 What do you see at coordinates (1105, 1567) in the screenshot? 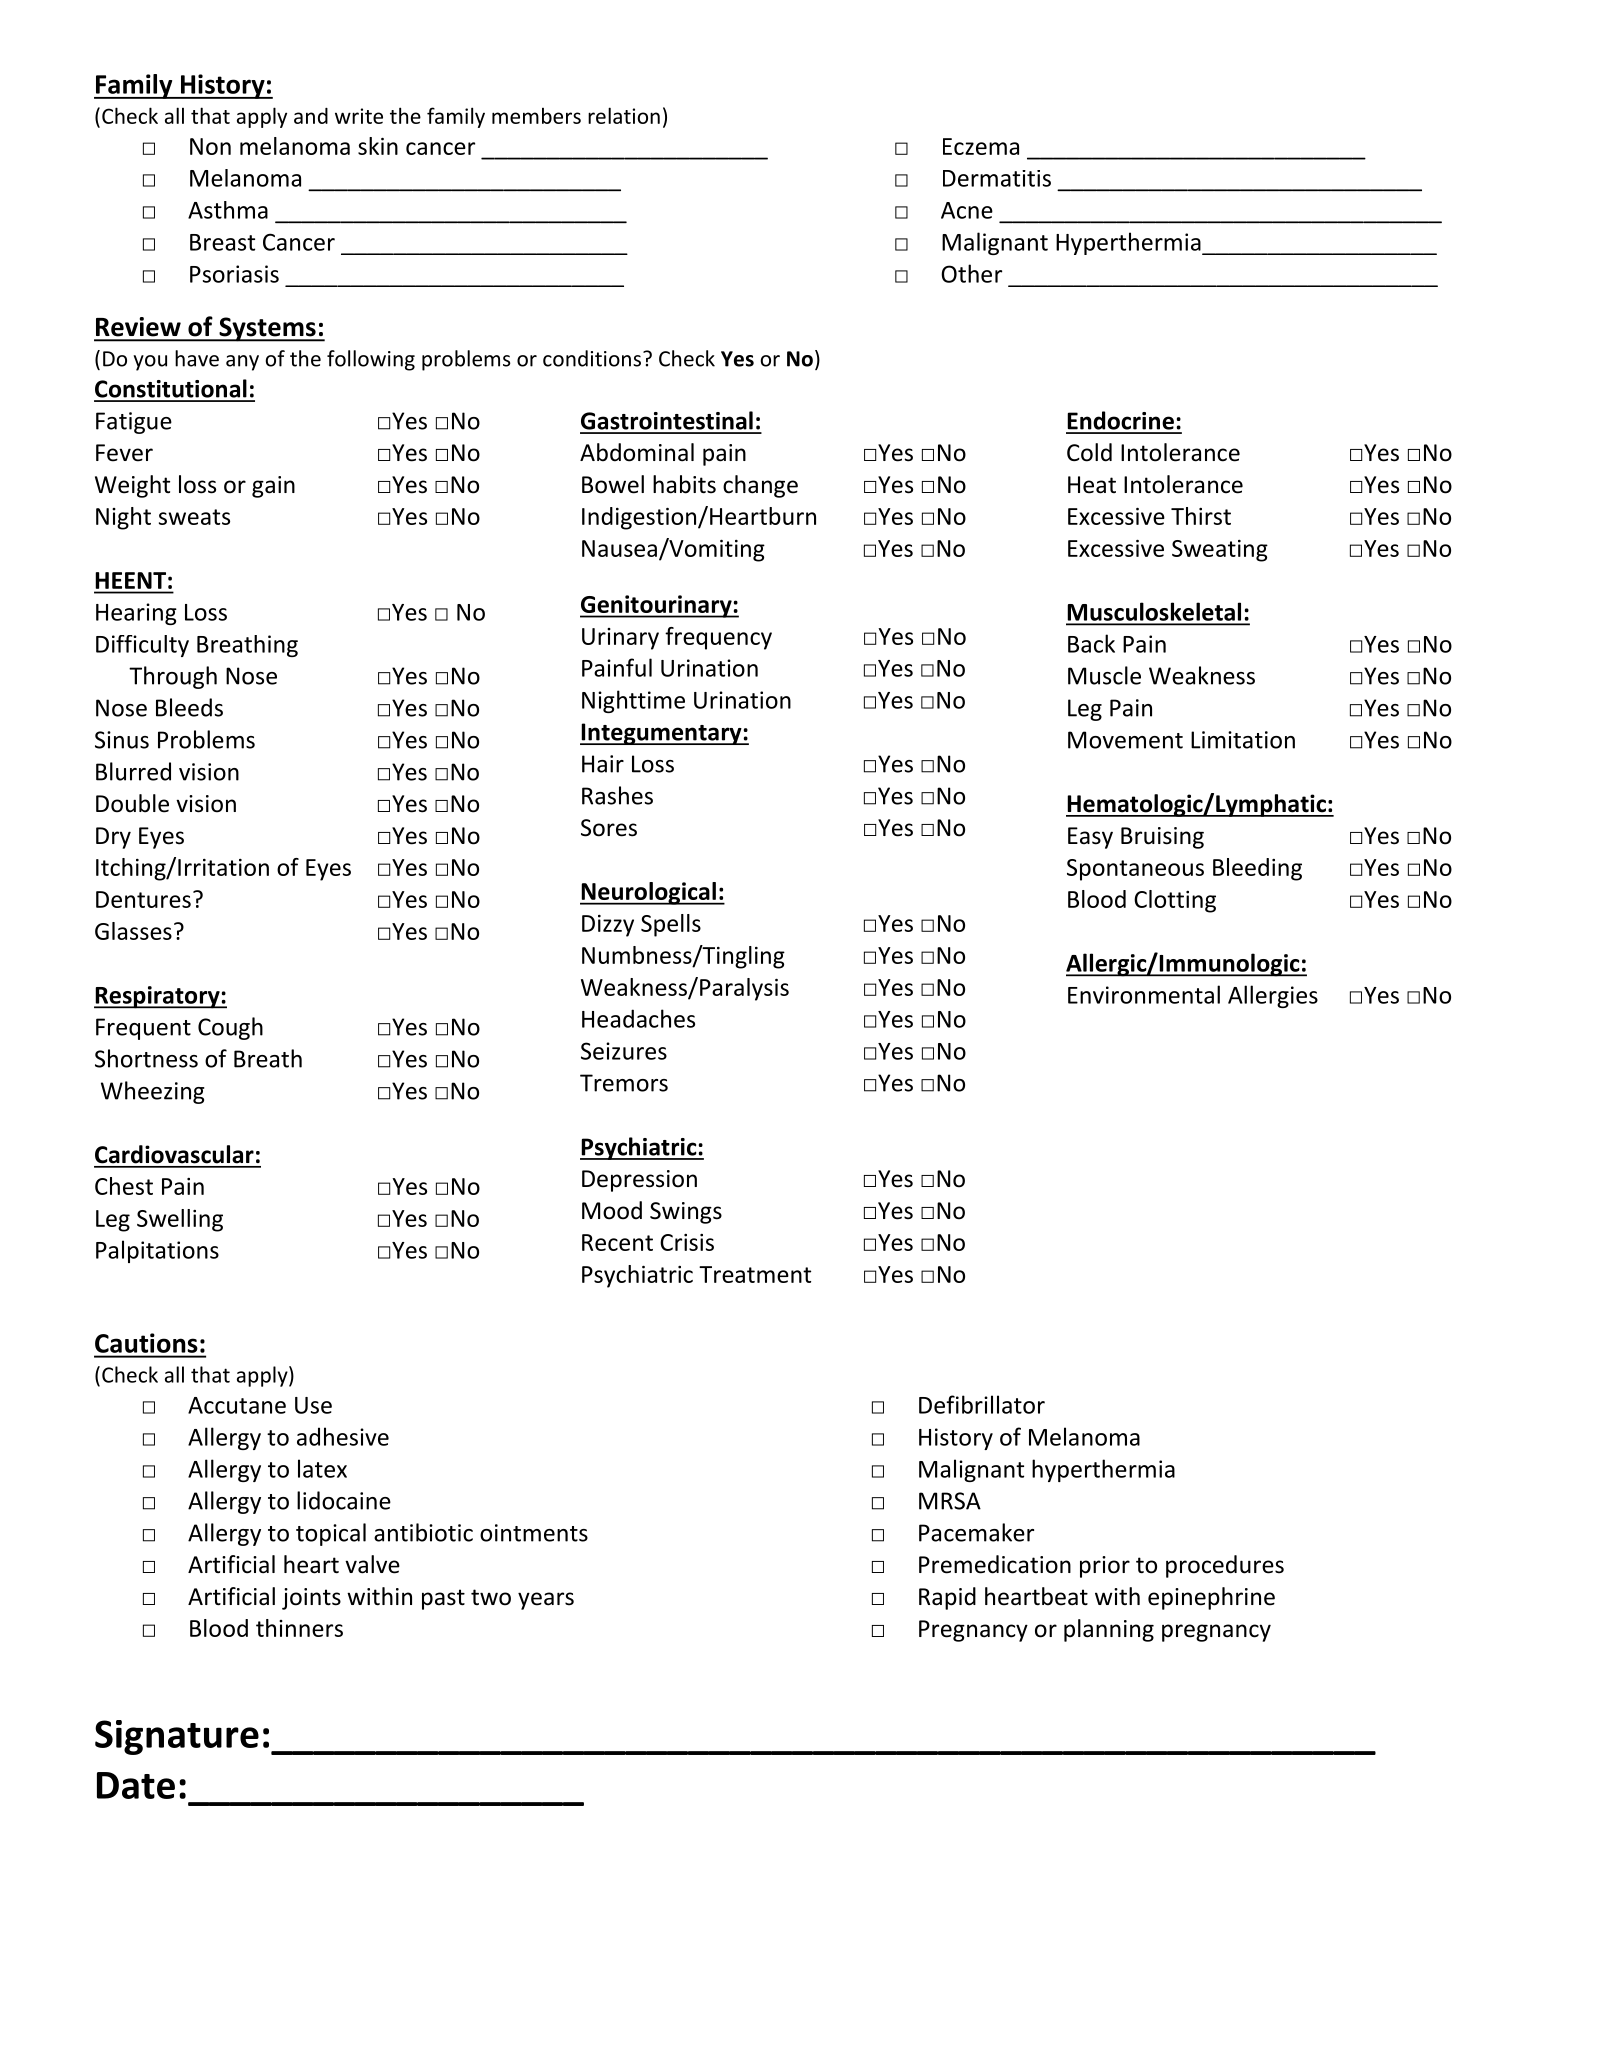
I see `prior` at bounding box center [1105, 1567].
